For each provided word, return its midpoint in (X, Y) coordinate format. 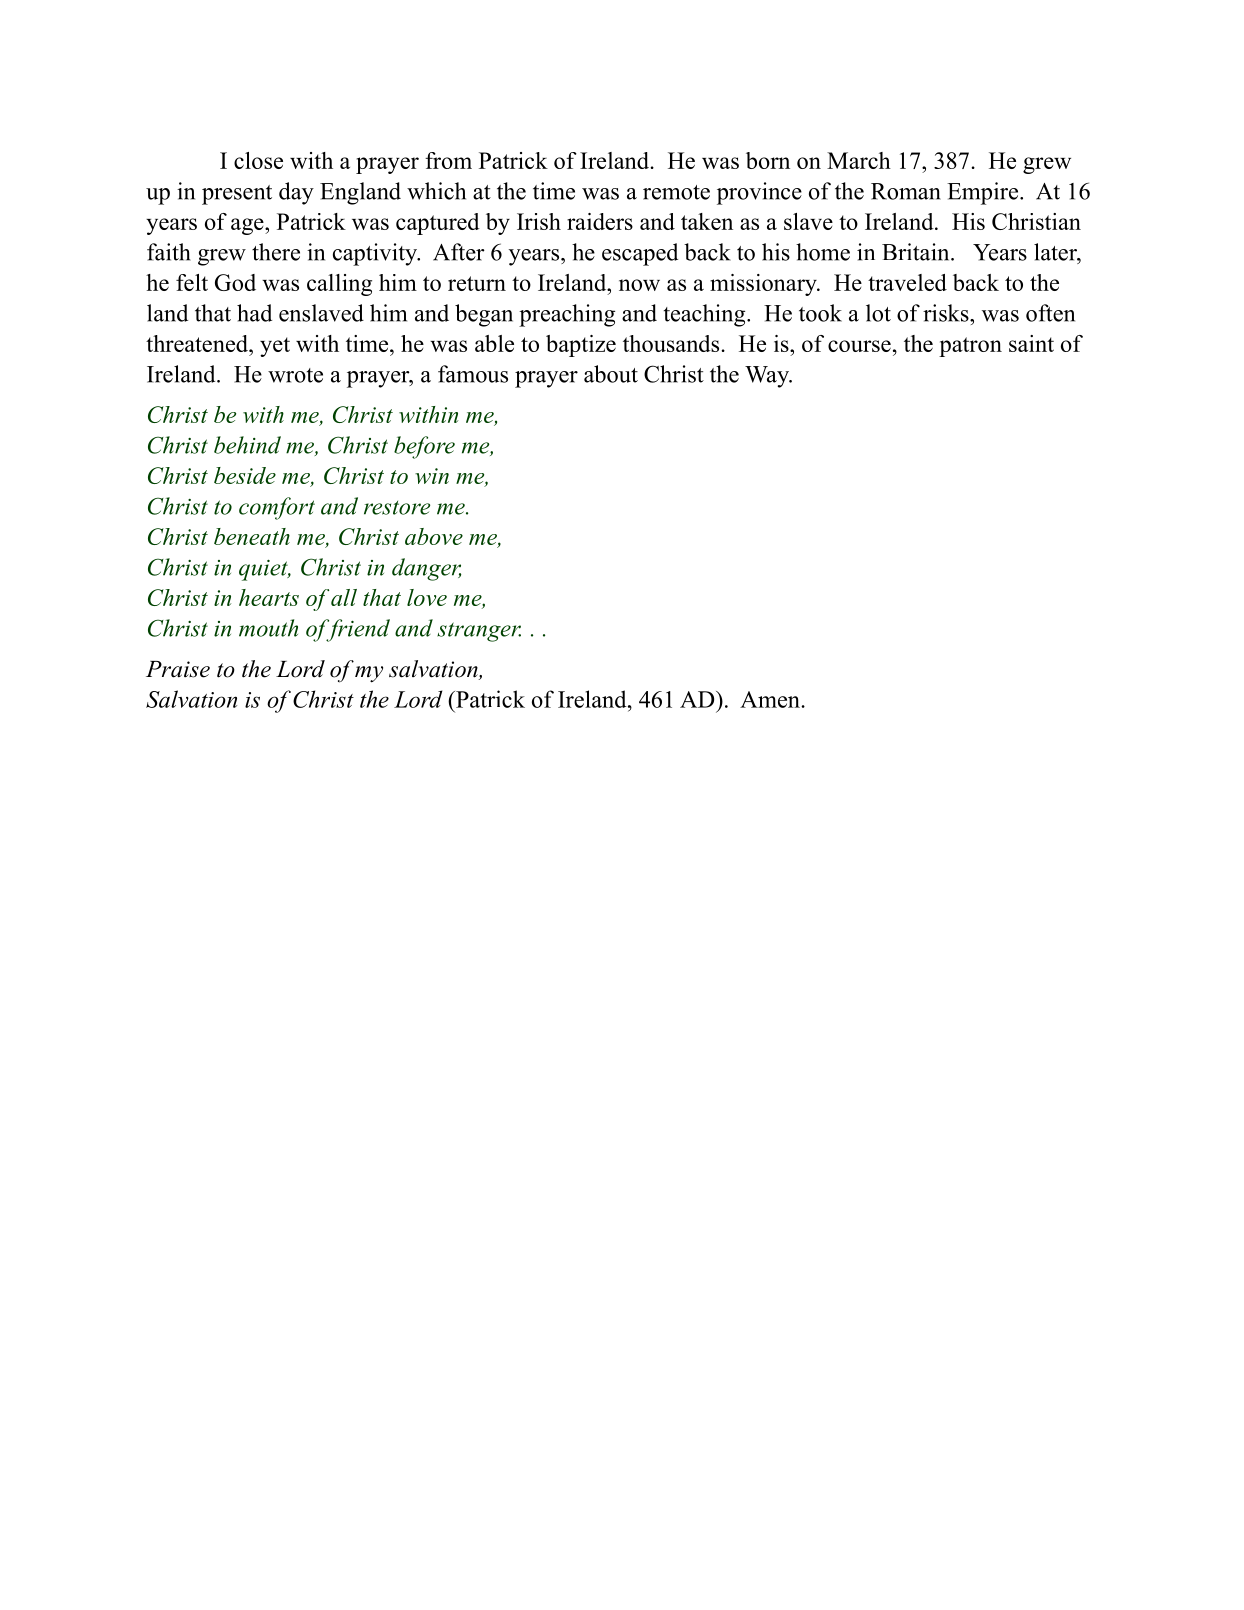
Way (768, 377)
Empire (984, 193)
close (258, 160)
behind (247, 445)
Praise (178, 669)
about (611, 374)
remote (676, 192)
